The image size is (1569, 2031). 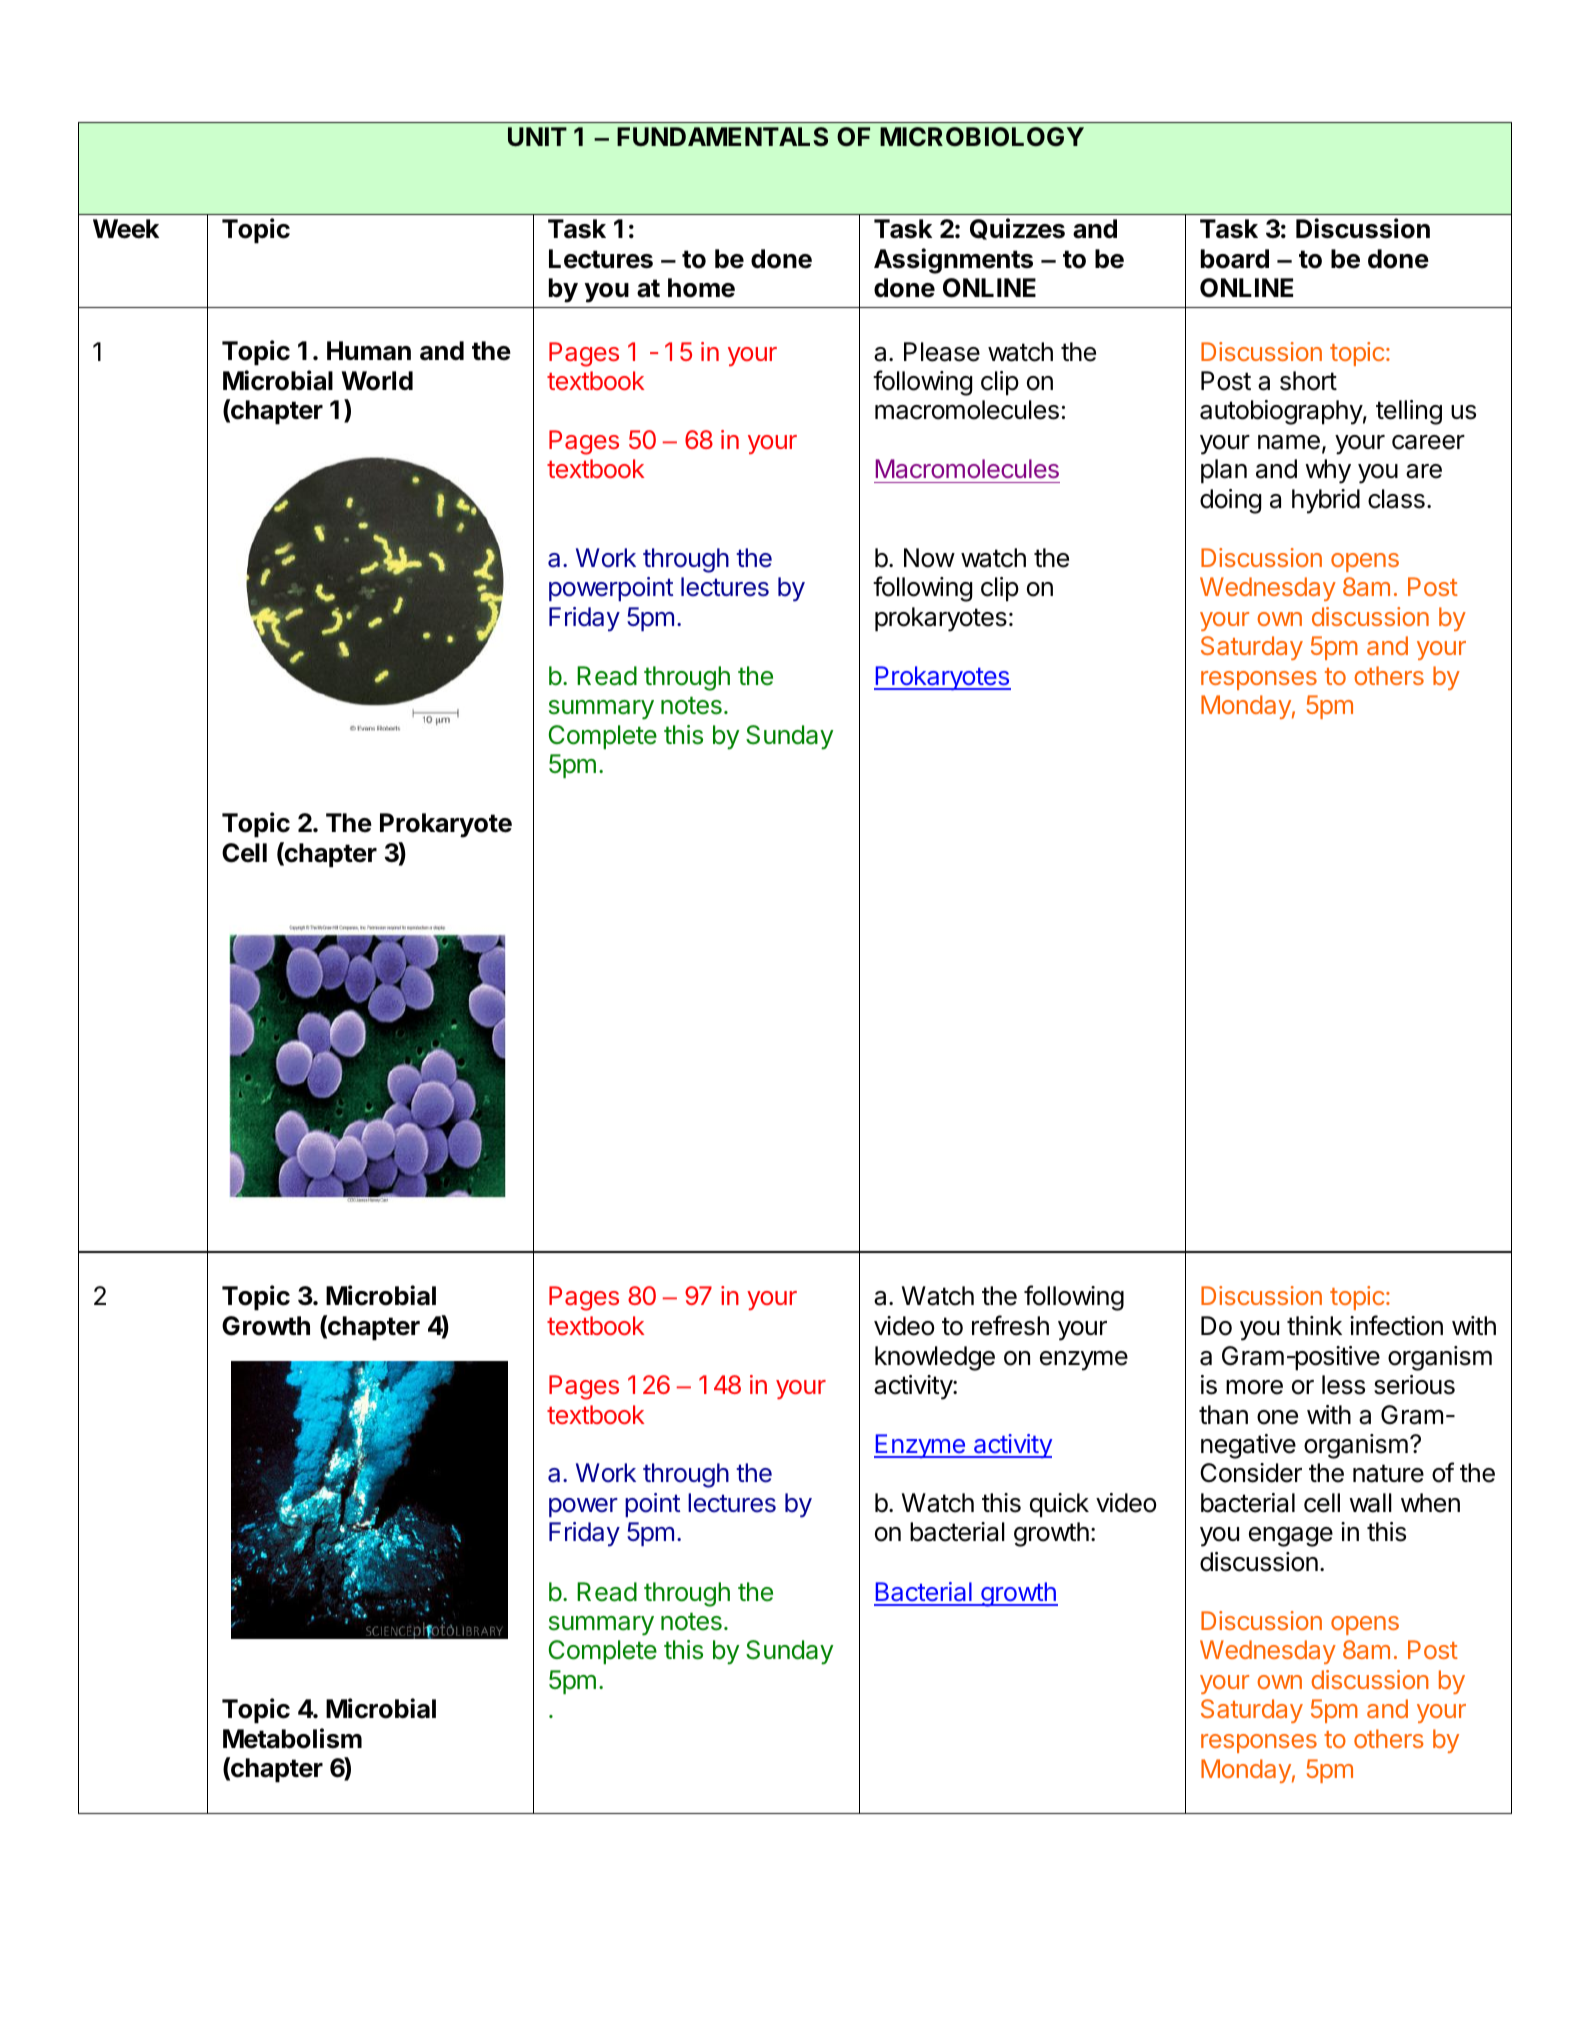 What do you see at coordinates (1235, 259) in the image?
I see `board` at bounding box center [1235, 259].
